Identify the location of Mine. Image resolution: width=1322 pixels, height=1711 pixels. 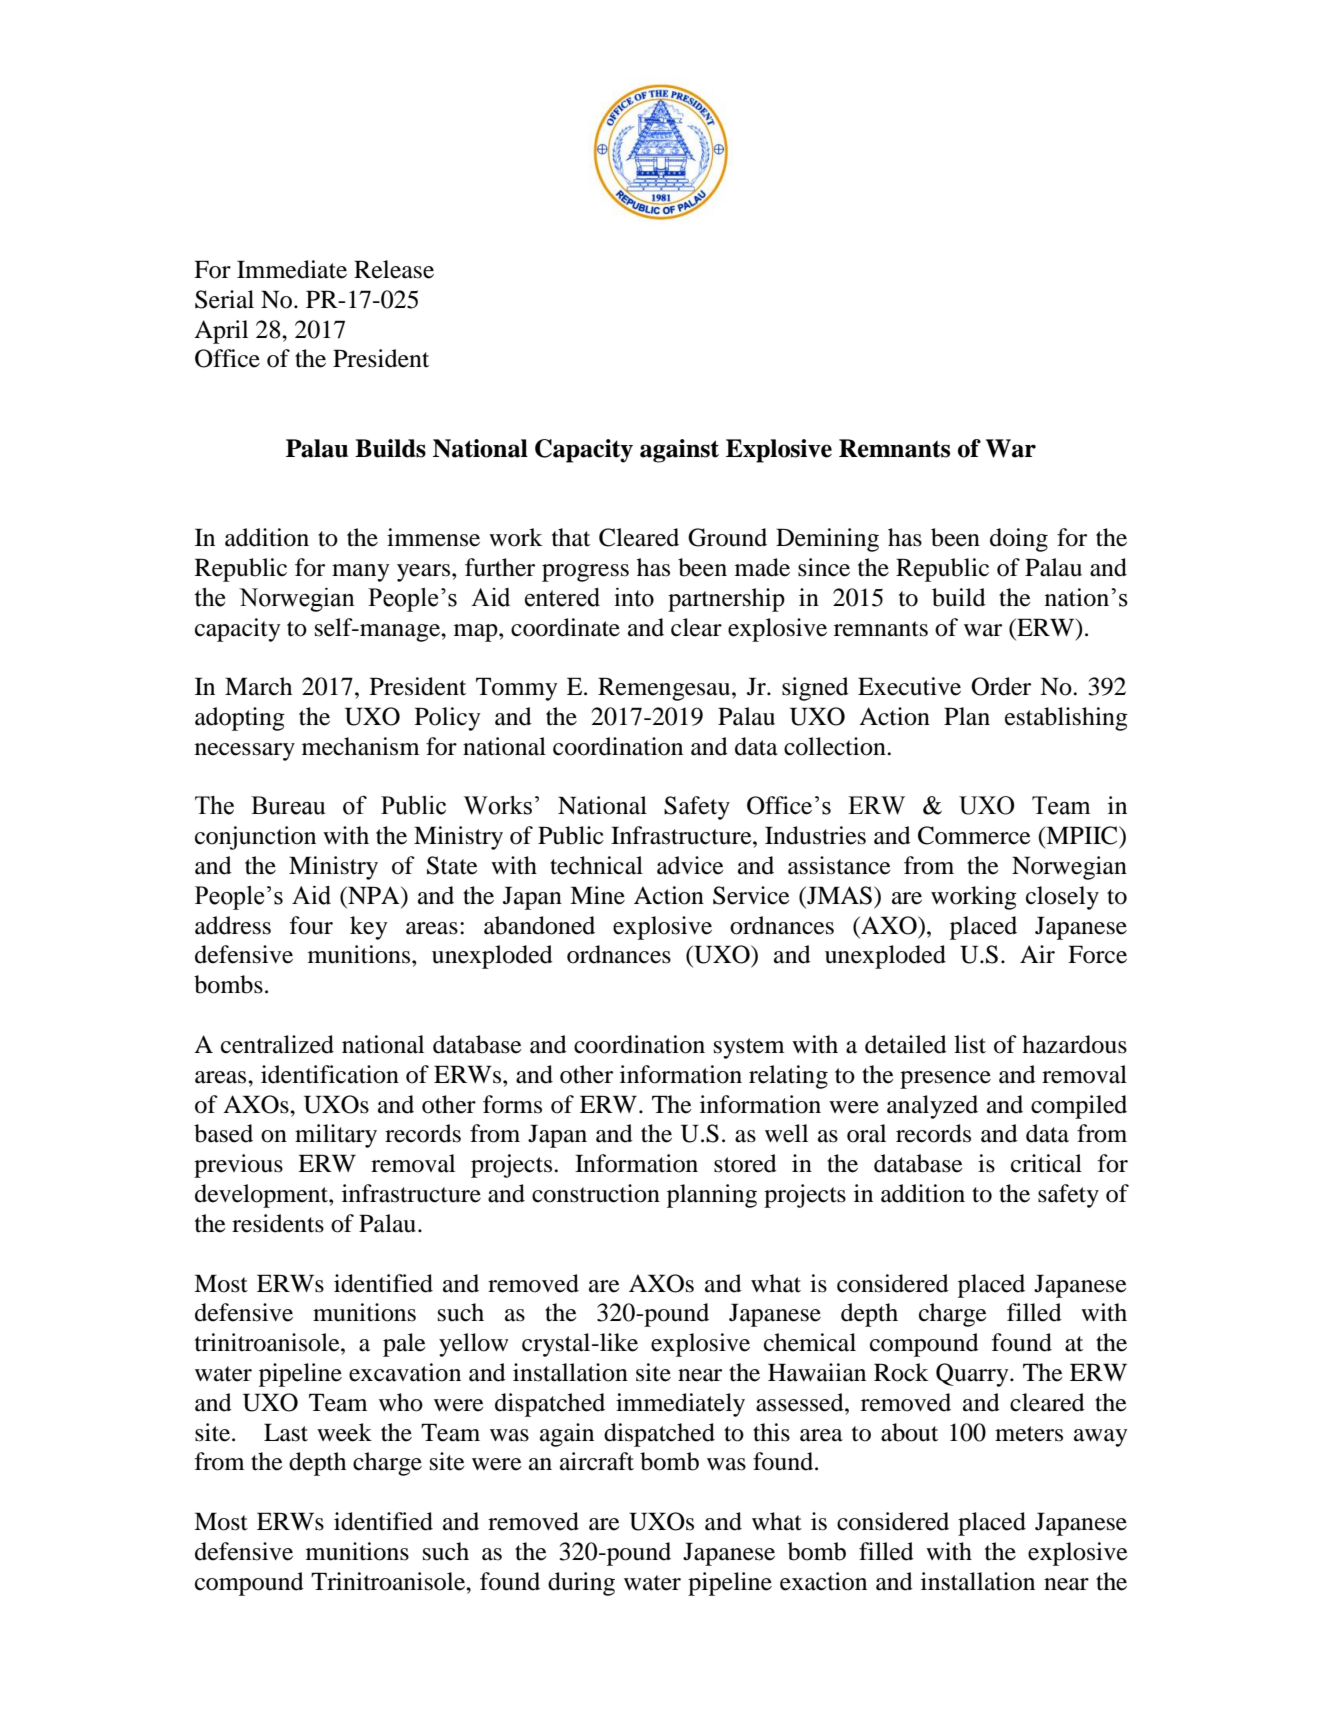
(597, 895).
